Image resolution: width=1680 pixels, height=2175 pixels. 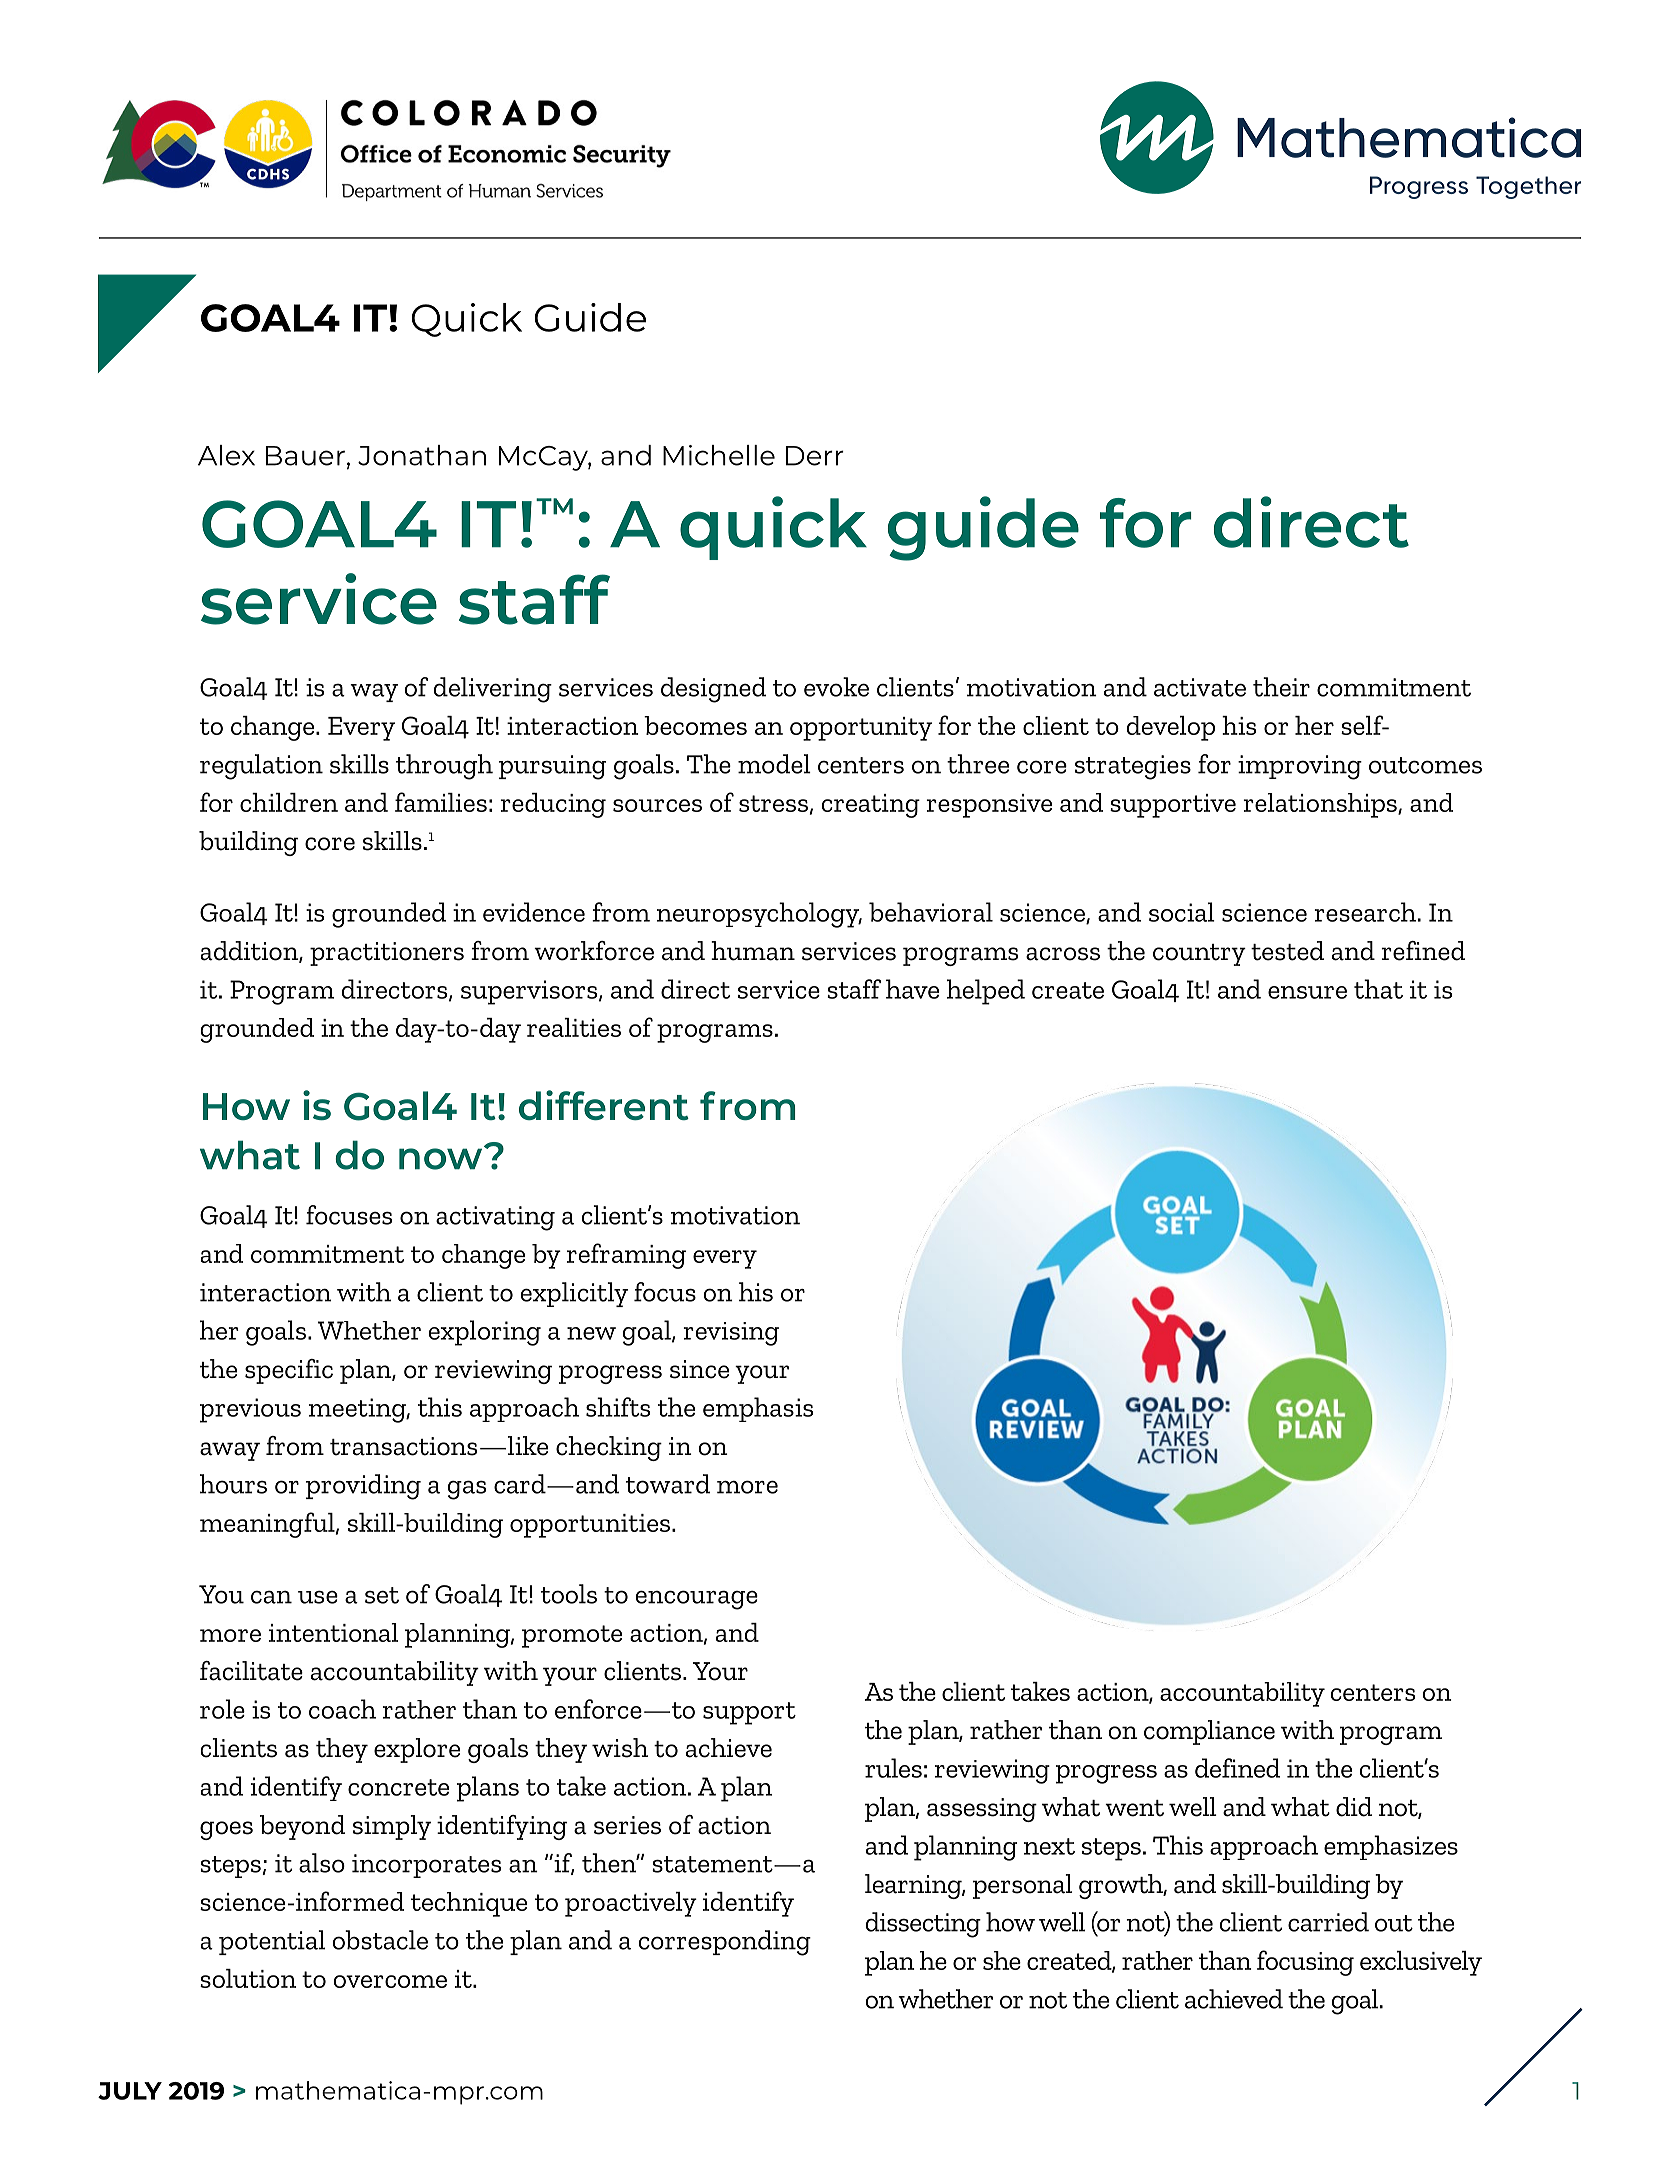 What do you see at coordinates (731, 1334) in the screenshot?
I see `revising` at bounding box center [731, 1334].
